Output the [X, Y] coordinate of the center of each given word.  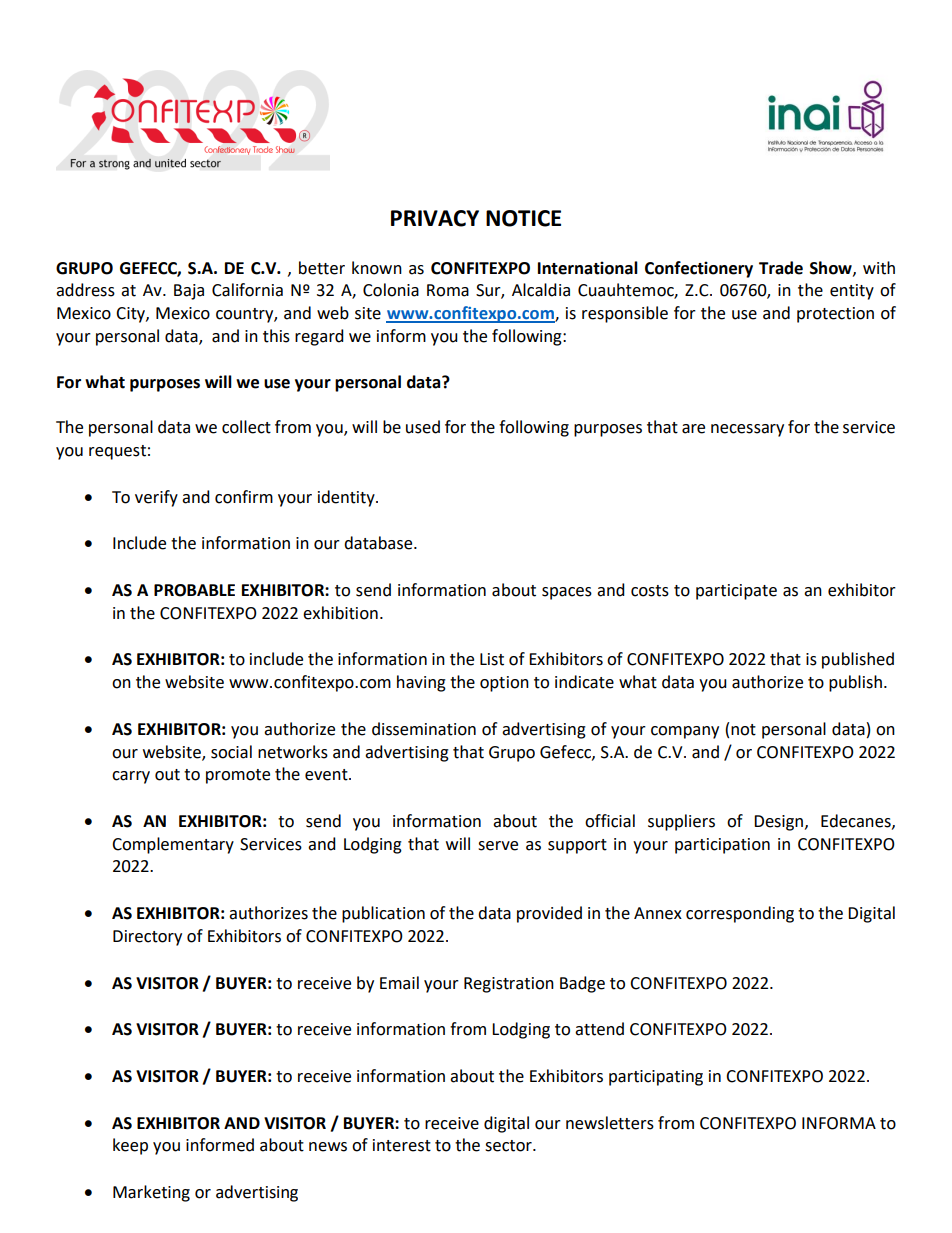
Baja [189, 292]
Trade [781, 268]
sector [509, 1146]
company [685, 732]
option [504, 684]
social [231, 752]
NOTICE [523, 218]
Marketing [151, 1193]
